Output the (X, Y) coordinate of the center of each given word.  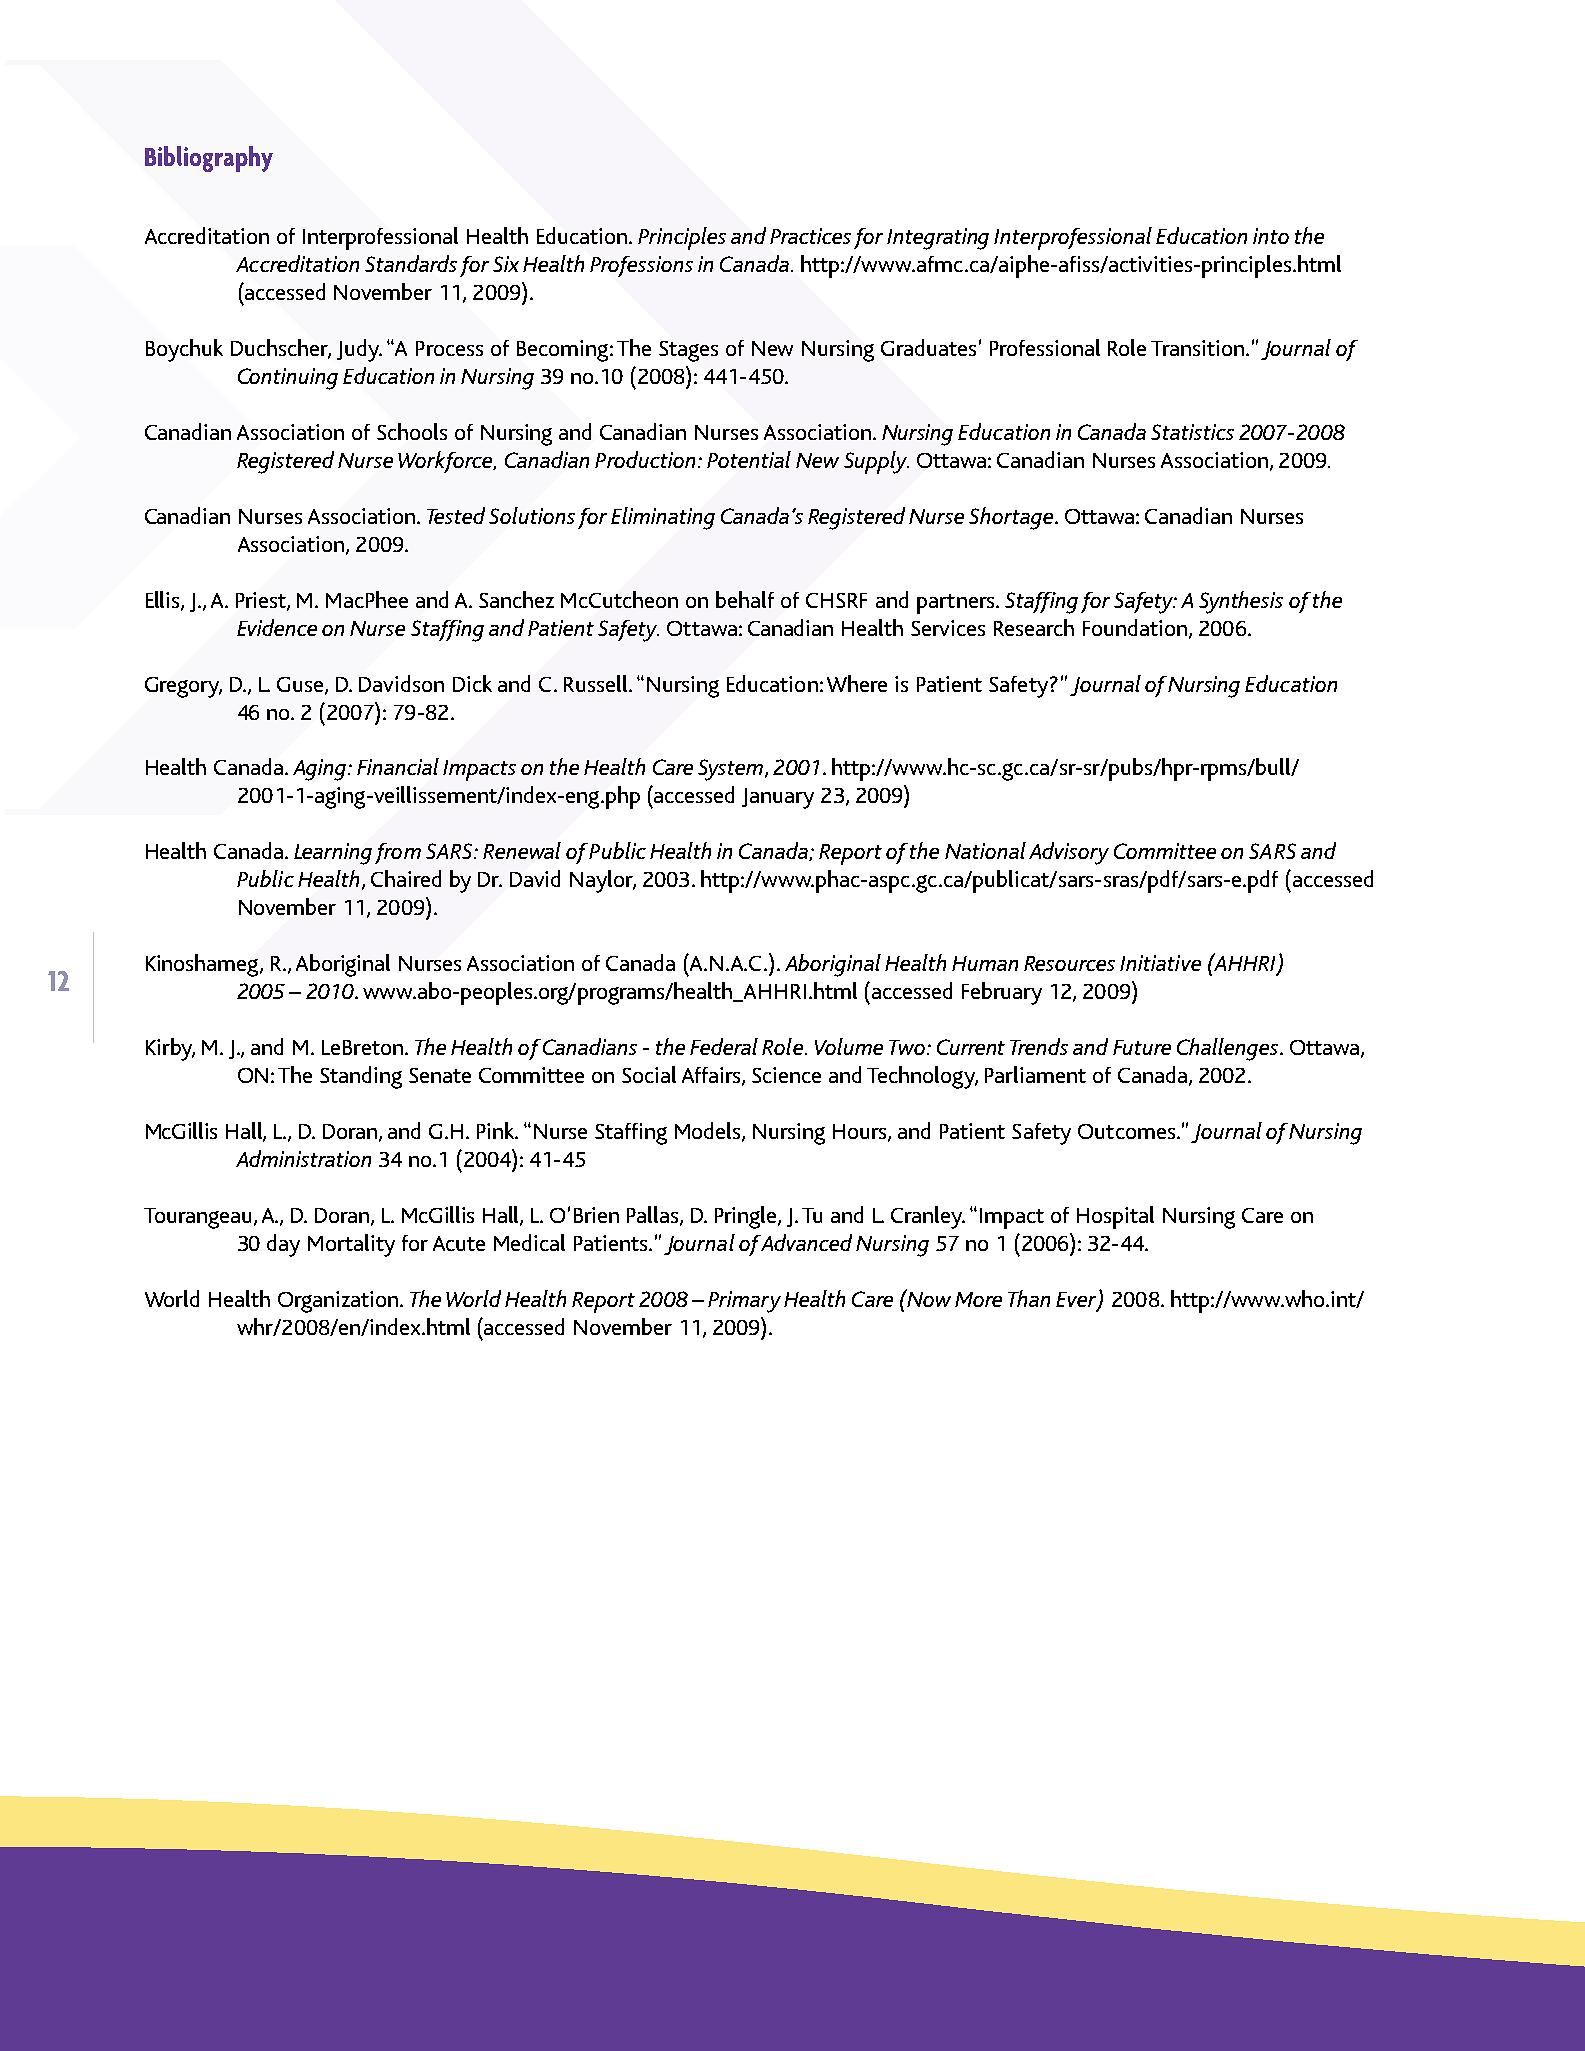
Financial (398, 766)
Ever (1077, 1301)
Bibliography (209, 159)
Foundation (1135, 627)
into (1271, 236)
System (732, 770)
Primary (744, 1302)
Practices (810, 236)
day (283, 1245)
